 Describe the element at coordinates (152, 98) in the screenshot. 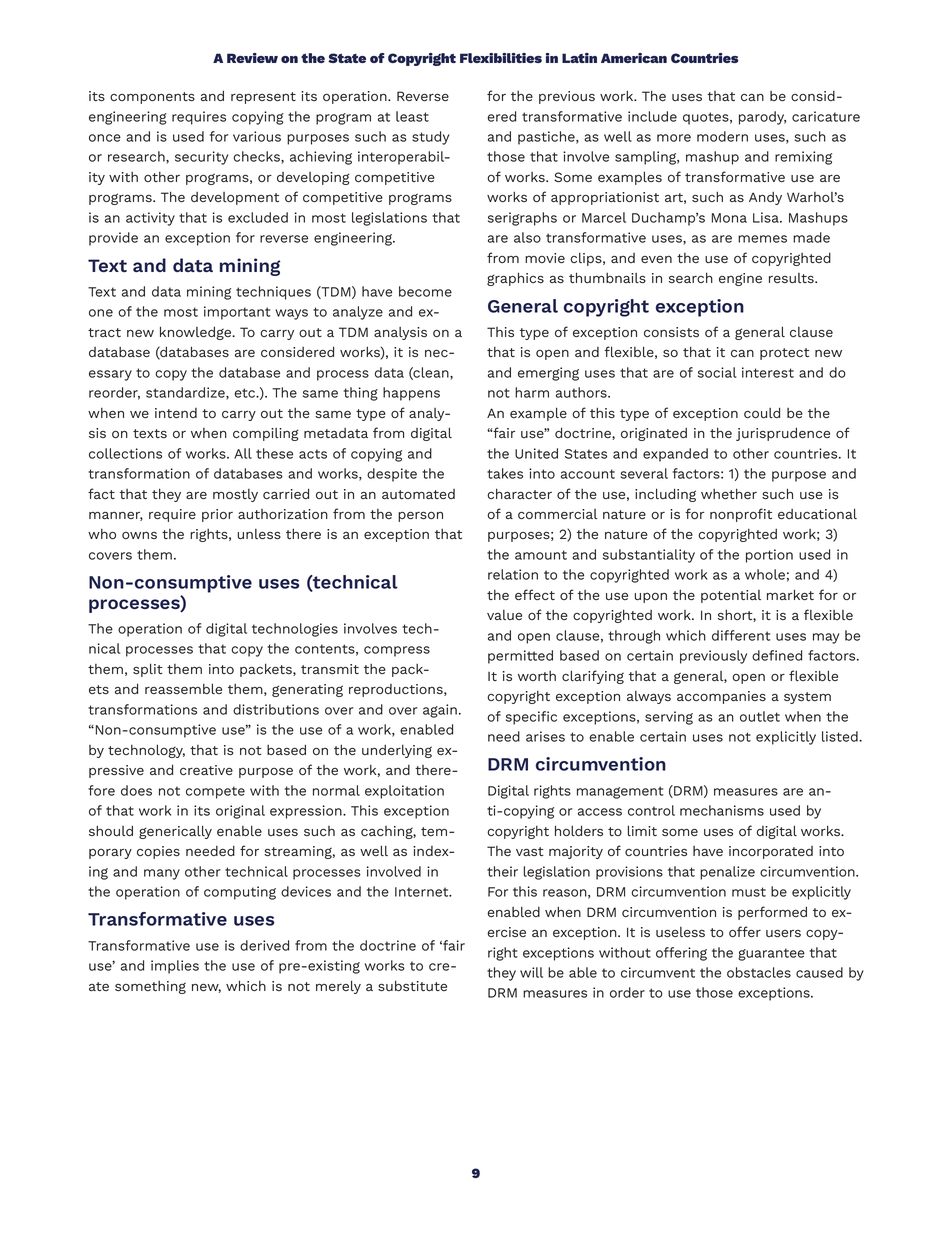

I see `components` at that location.
